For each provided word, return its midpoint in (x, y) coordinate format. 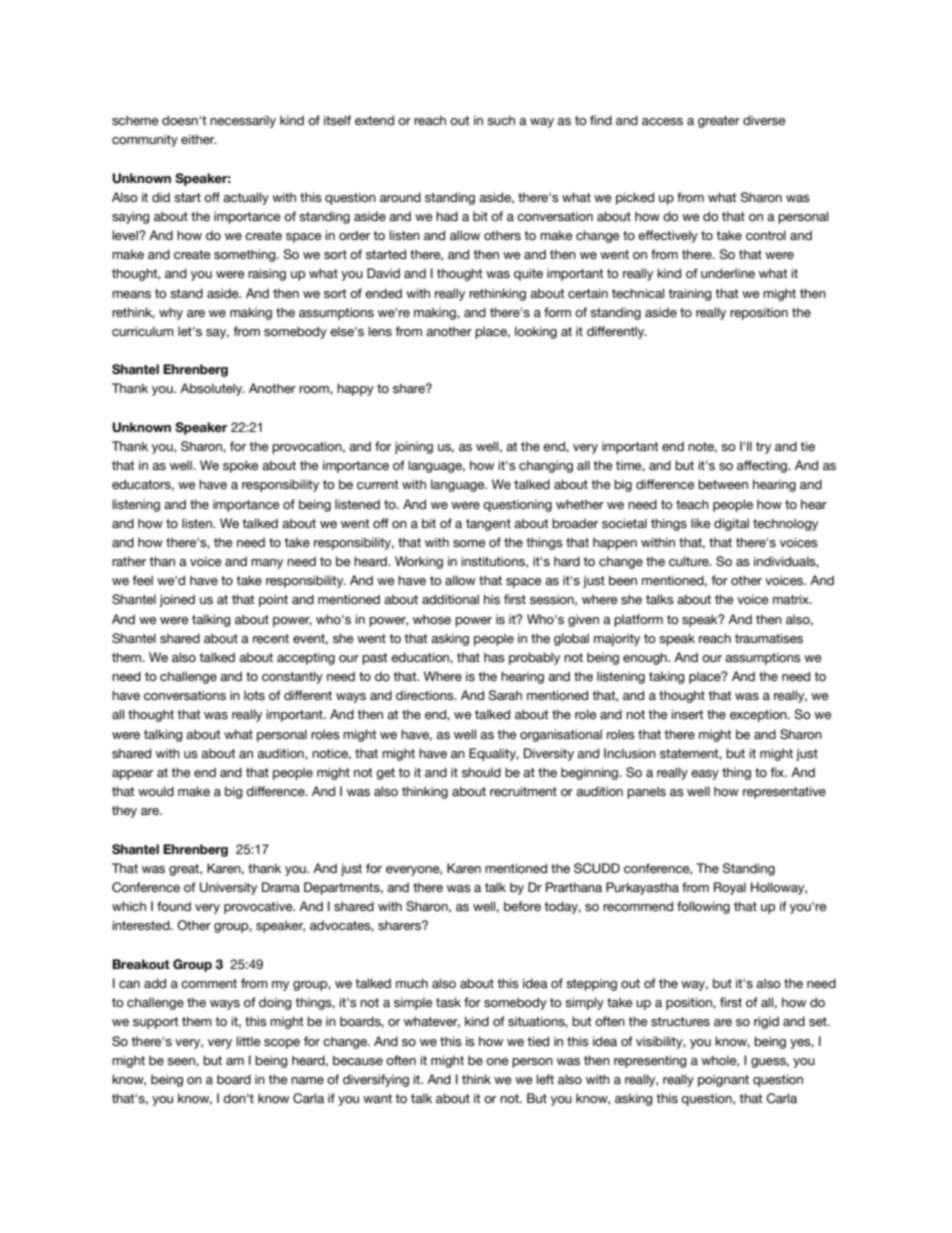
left (545, 1079)
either (199, 139)
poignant (723, 1080)
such (501, 120)
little (248, 1041)
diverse (764, 120)
